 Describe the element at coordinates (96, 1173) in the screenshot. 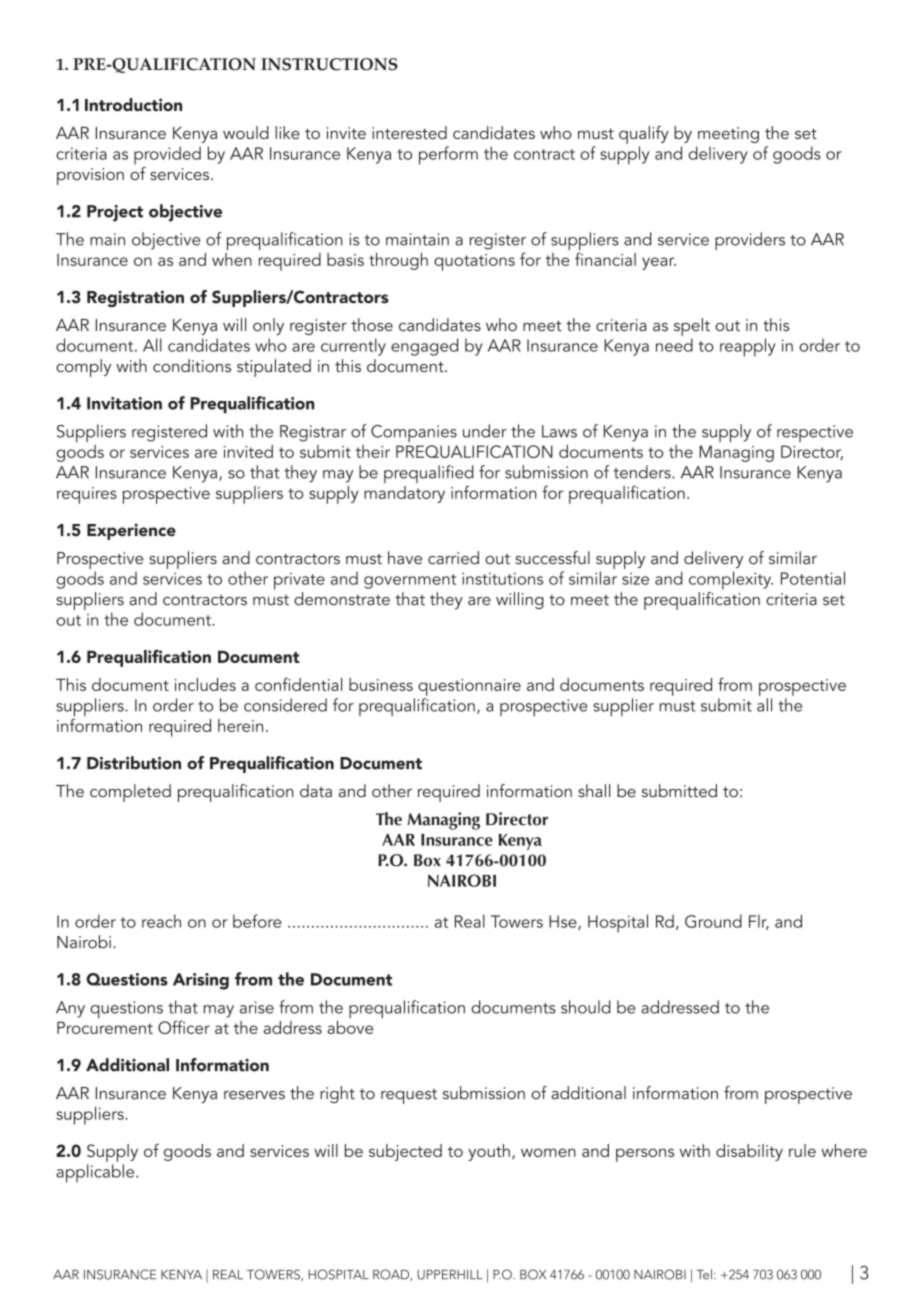

I see `applicable` at that location.
